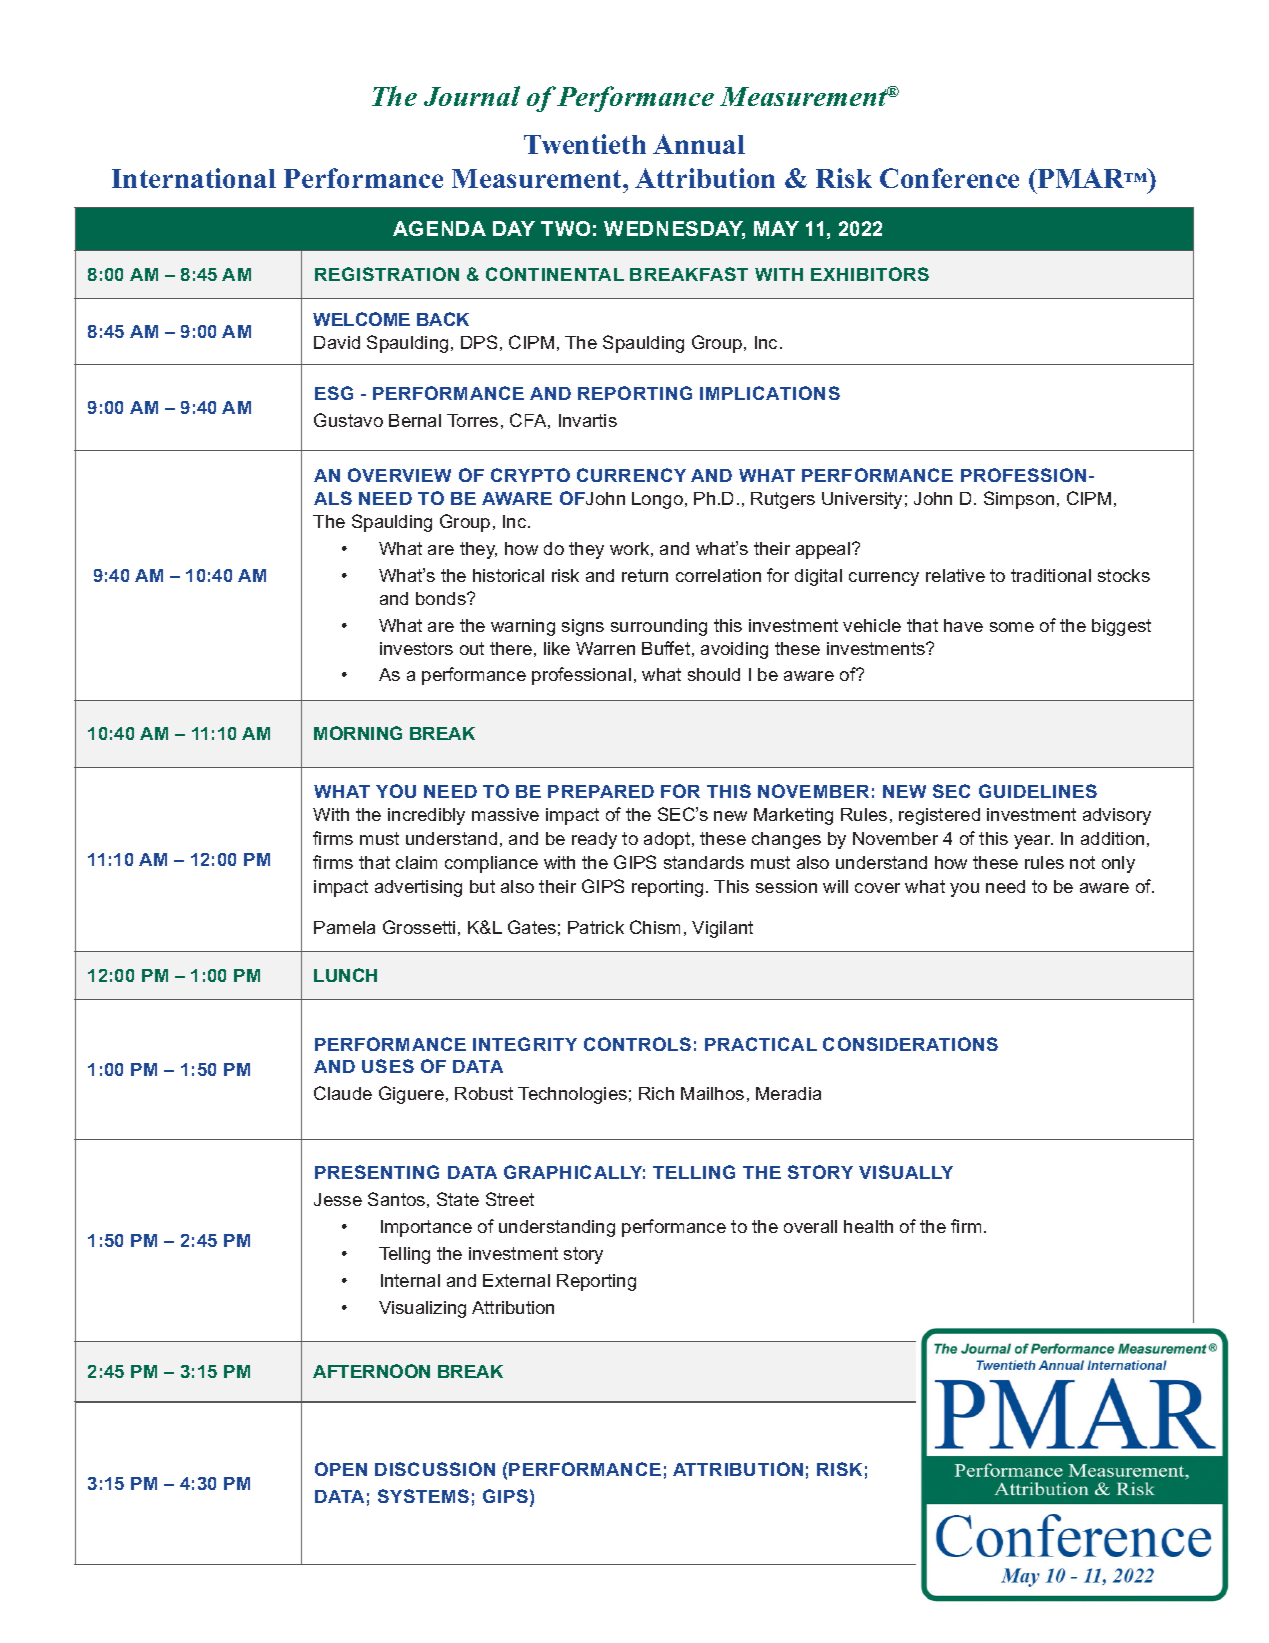 The height and width of the page is (1643, 1269). Describe the element at coordinates (345, 975) in the page. I see `LUNCH` at that location.
